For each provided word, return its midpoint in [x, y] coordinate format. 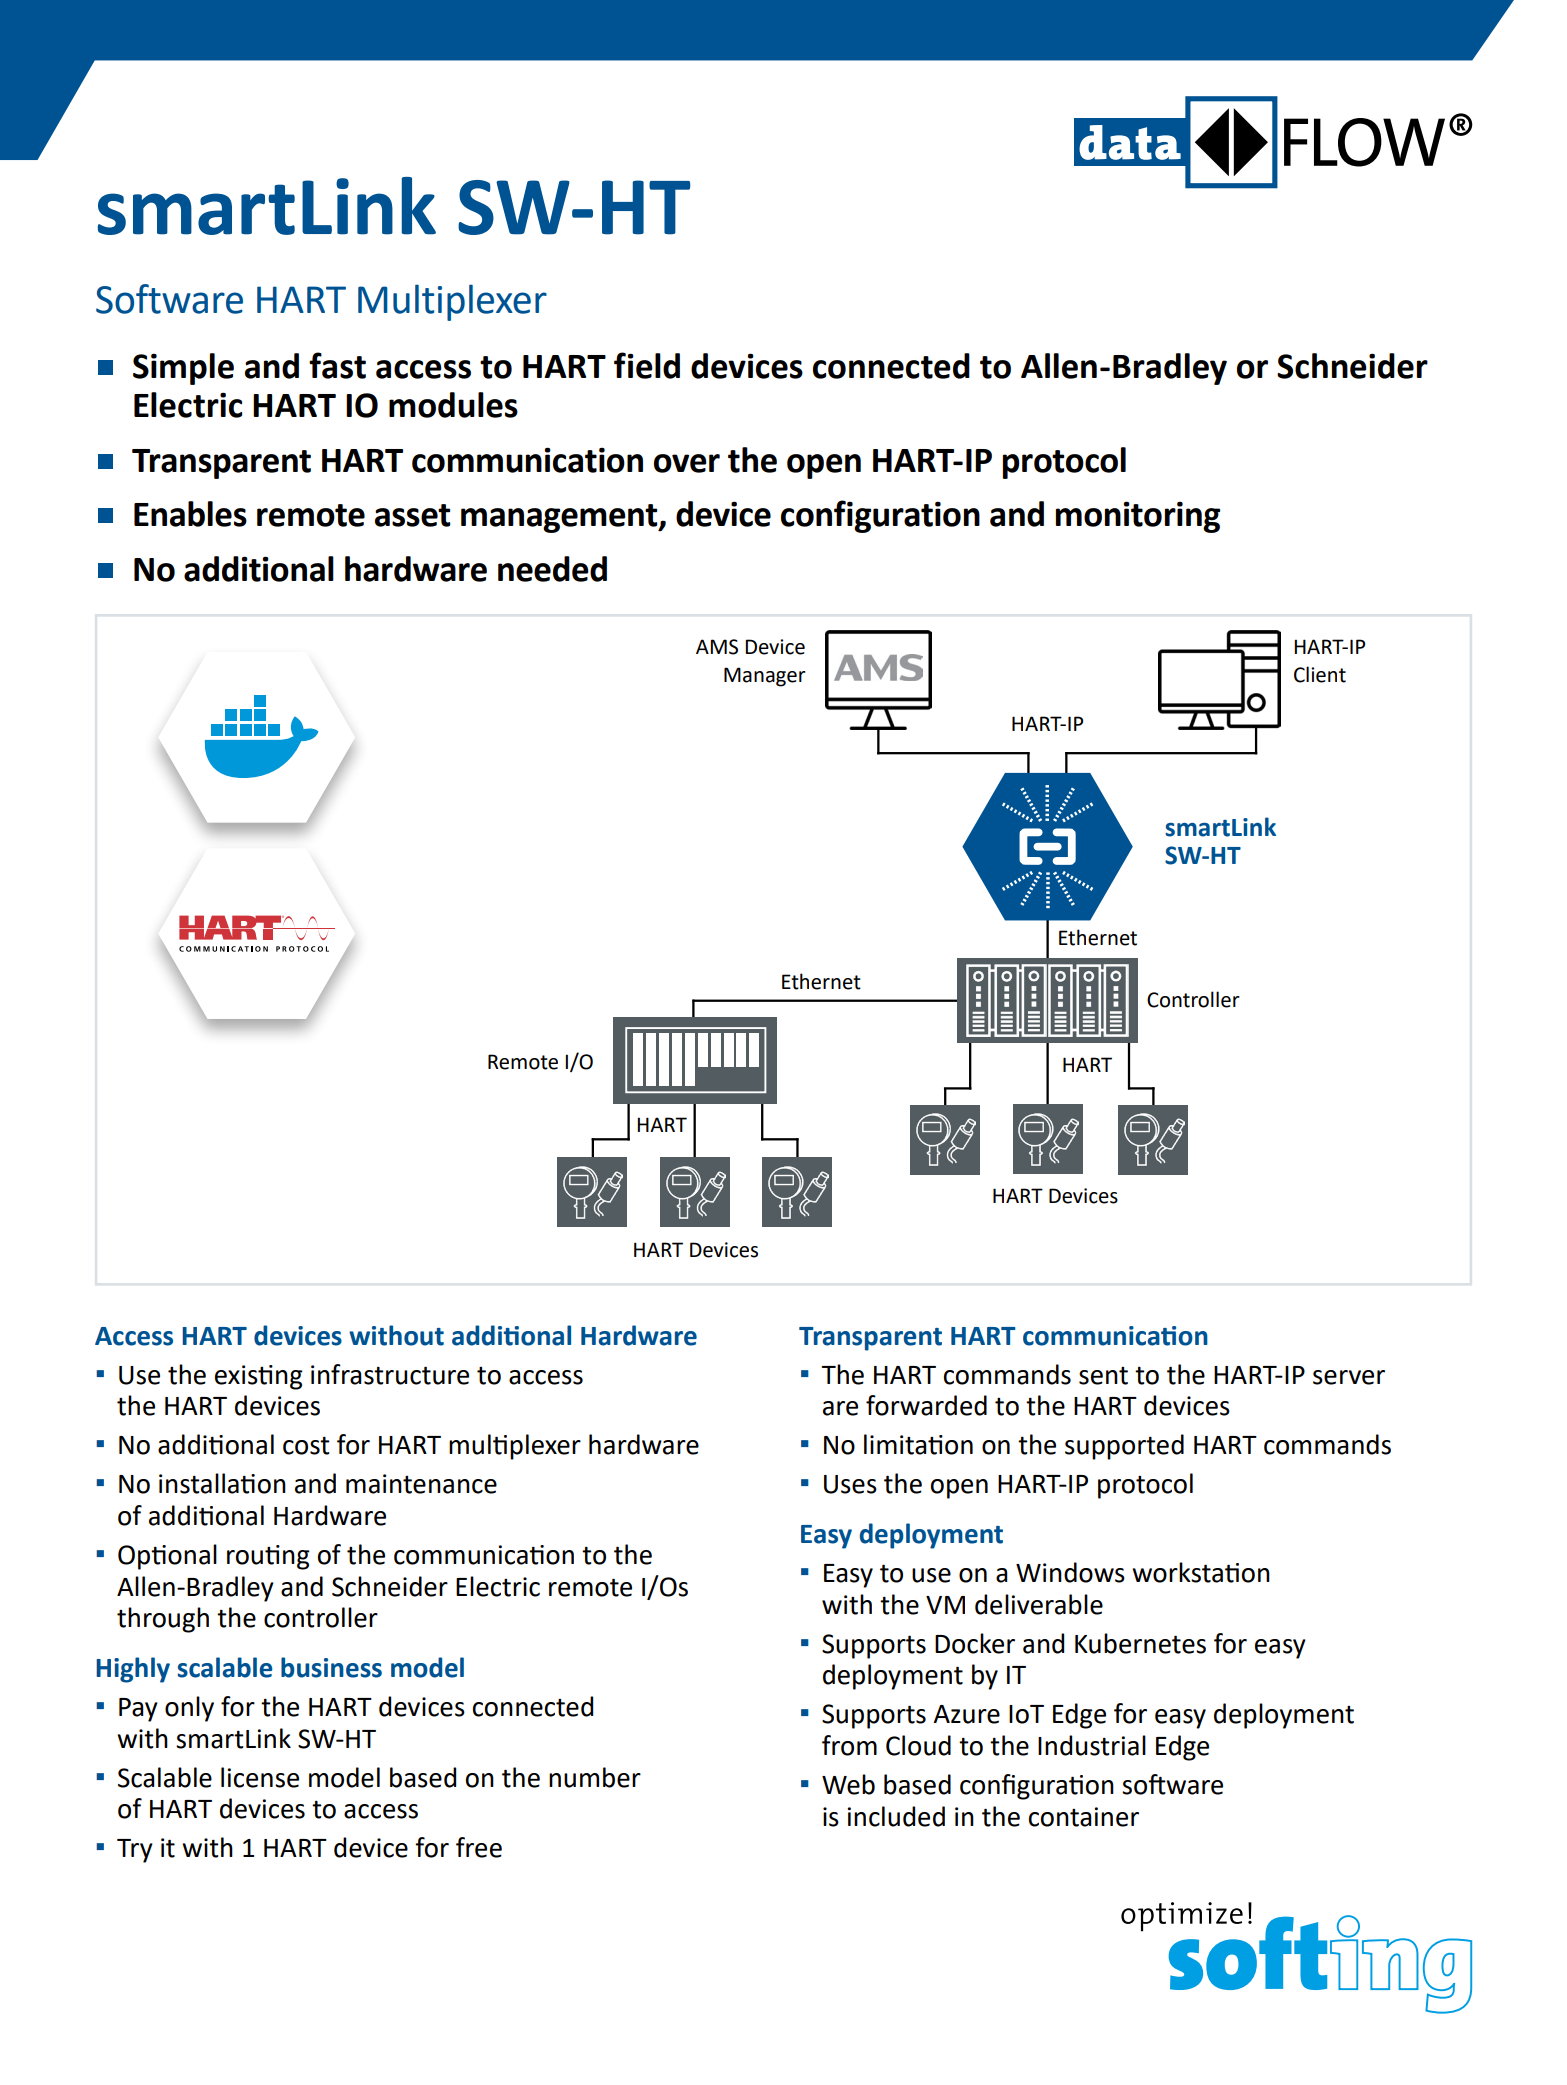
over [687, 463]
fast [337, 365]
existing [259, 1377]
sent [1103, 1376]
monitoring [1138, 517]
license [260, 1777]
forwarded [926, 1405]
